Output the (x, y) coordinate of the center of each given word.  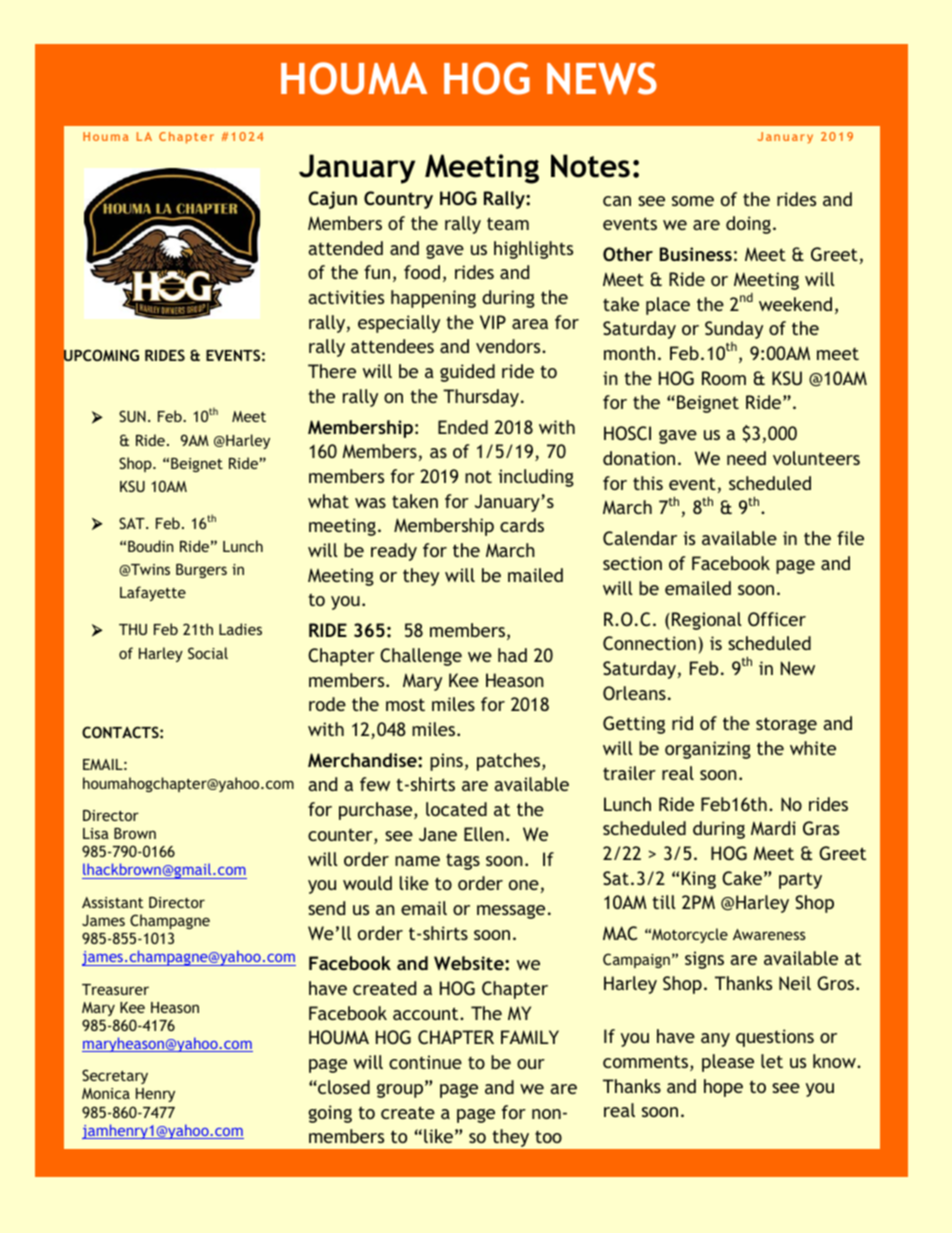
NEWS (602, 78)
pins (446, 762)
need (746, 458)
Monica (106, 1093)
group (400, 1091)
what (328, 501)
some (693, 201)
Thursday (482, 398)
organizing (708, 750)
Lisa (96, 833)
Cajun (332, 200)
